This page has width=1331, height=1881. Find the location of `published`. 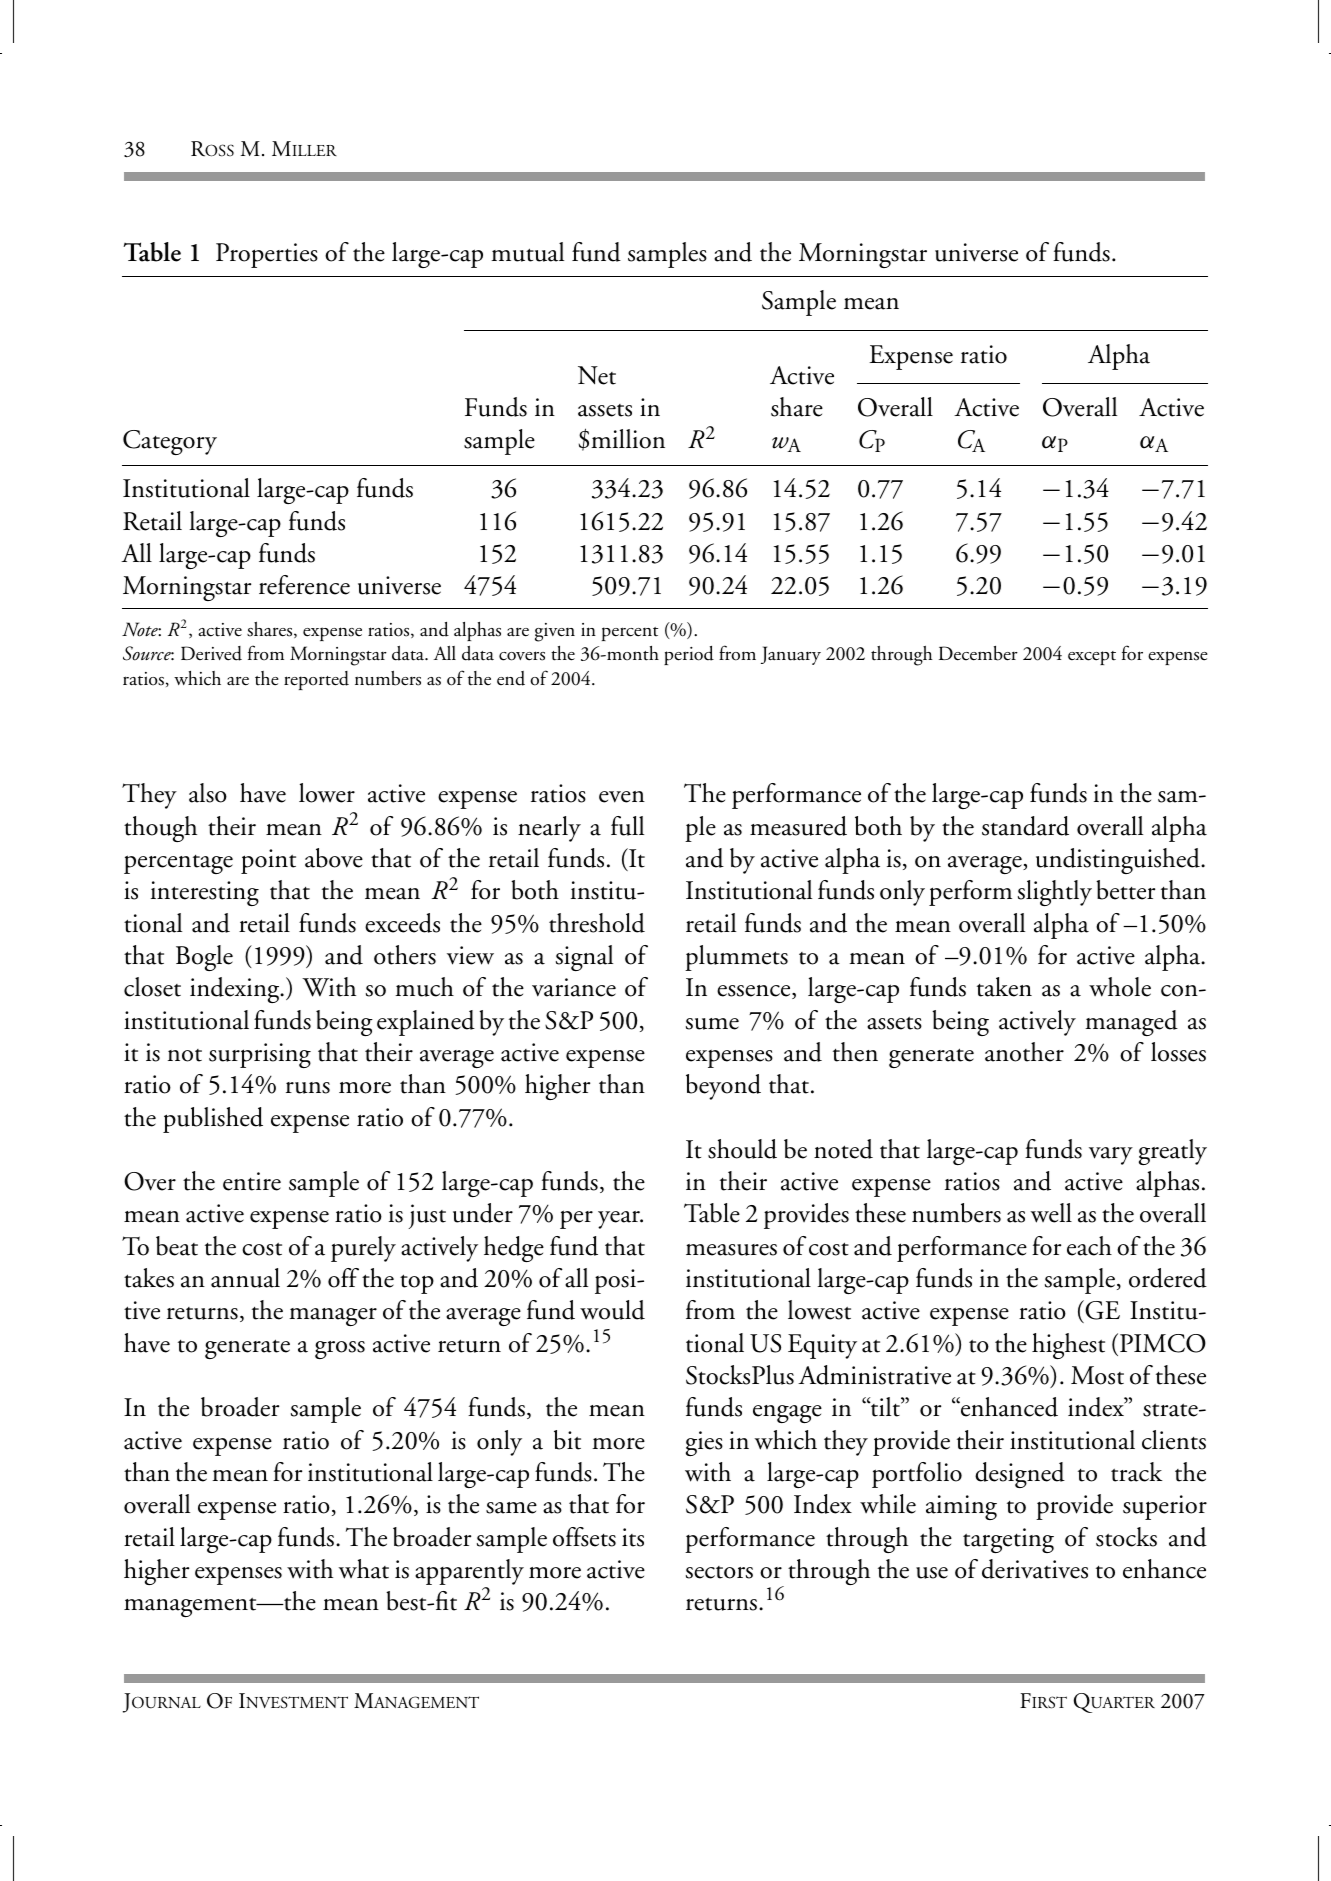

published is located at coordinates (213, 1120).
